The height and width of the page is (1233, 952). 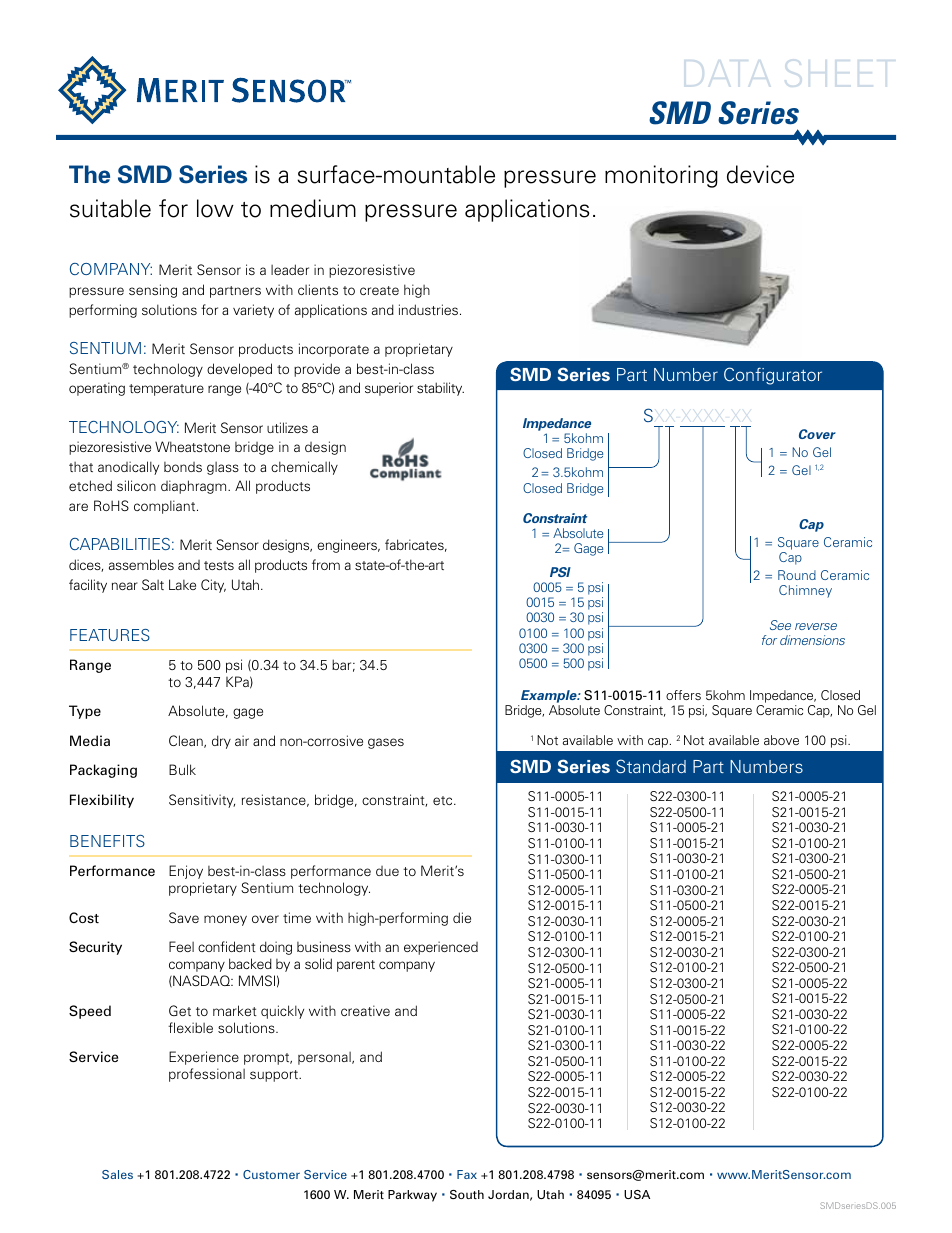 I want to click on Wheatstone, so click(x=192, y=446).
